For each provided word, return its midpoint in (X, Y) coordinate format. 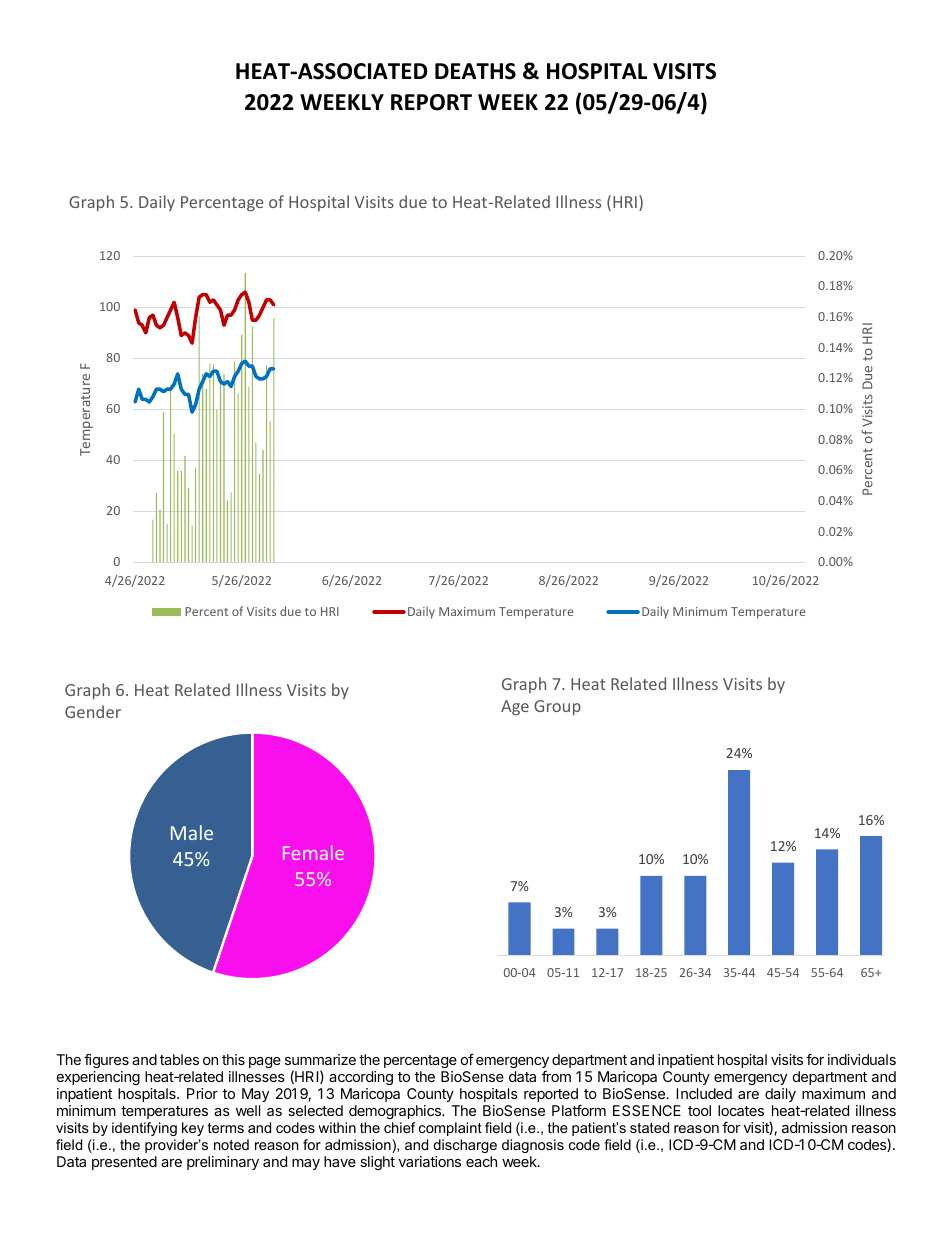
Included (704, 1093)
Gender (93, 711)
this (233, 1059)
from (556, 1076)
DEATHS (475, 71)
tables (179, 1059)
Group (557, 708)
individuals (862, 1059)
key (193, 1129)
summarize (320, 1059)
